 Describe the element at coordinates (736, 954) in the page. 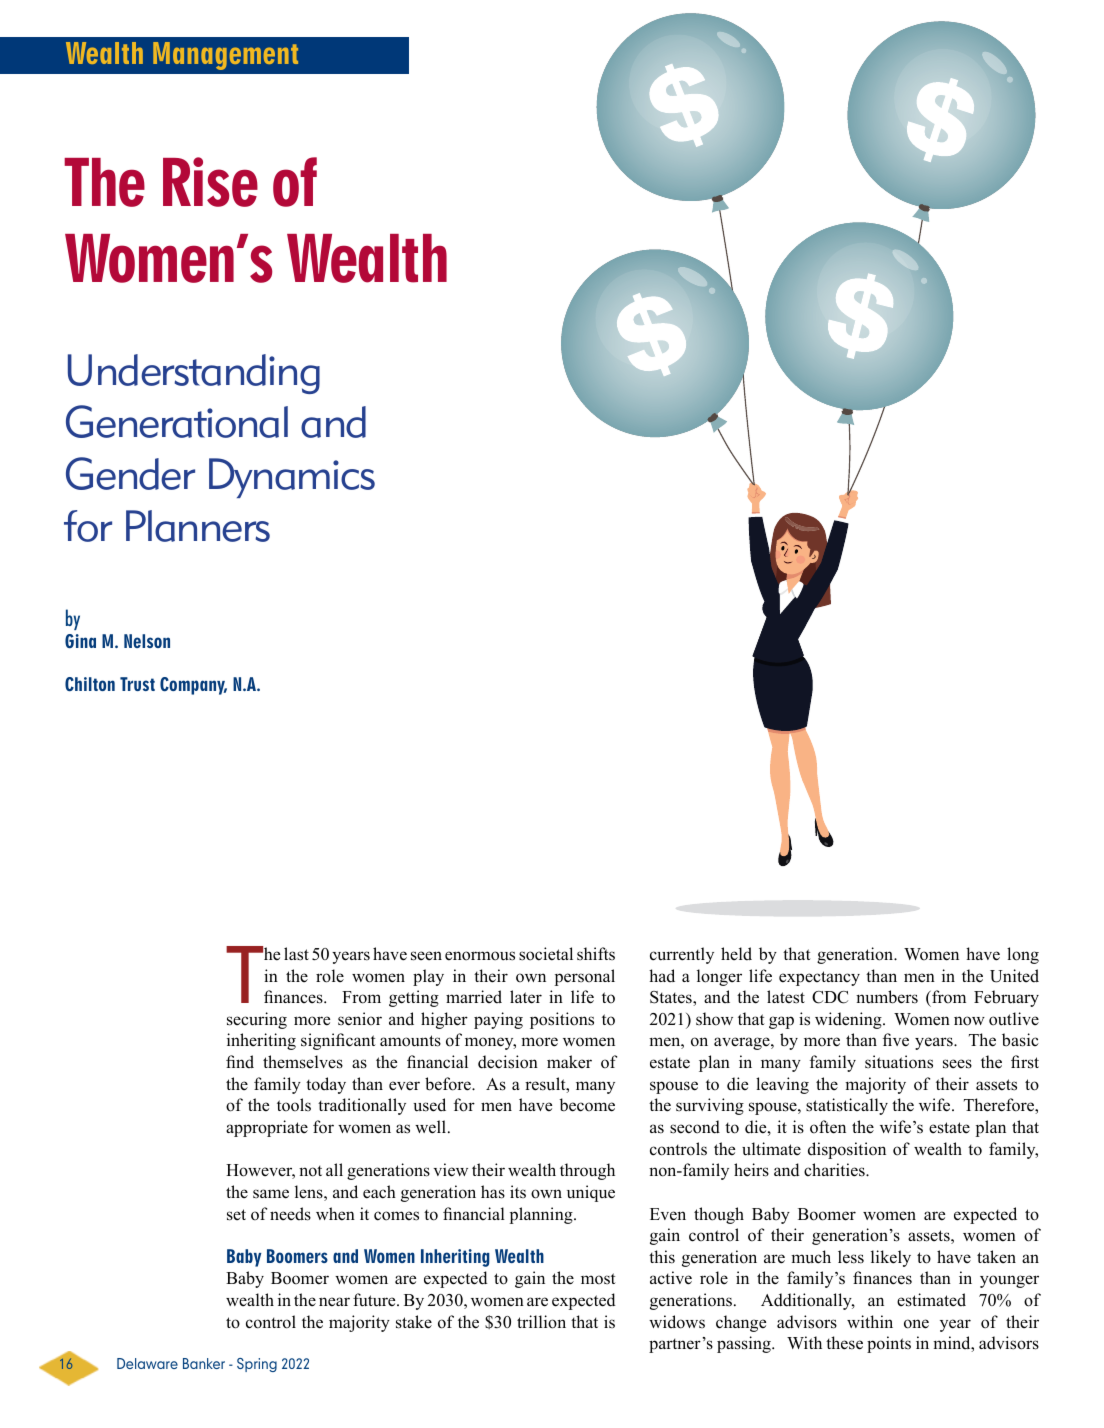

I see `held` at that location.
